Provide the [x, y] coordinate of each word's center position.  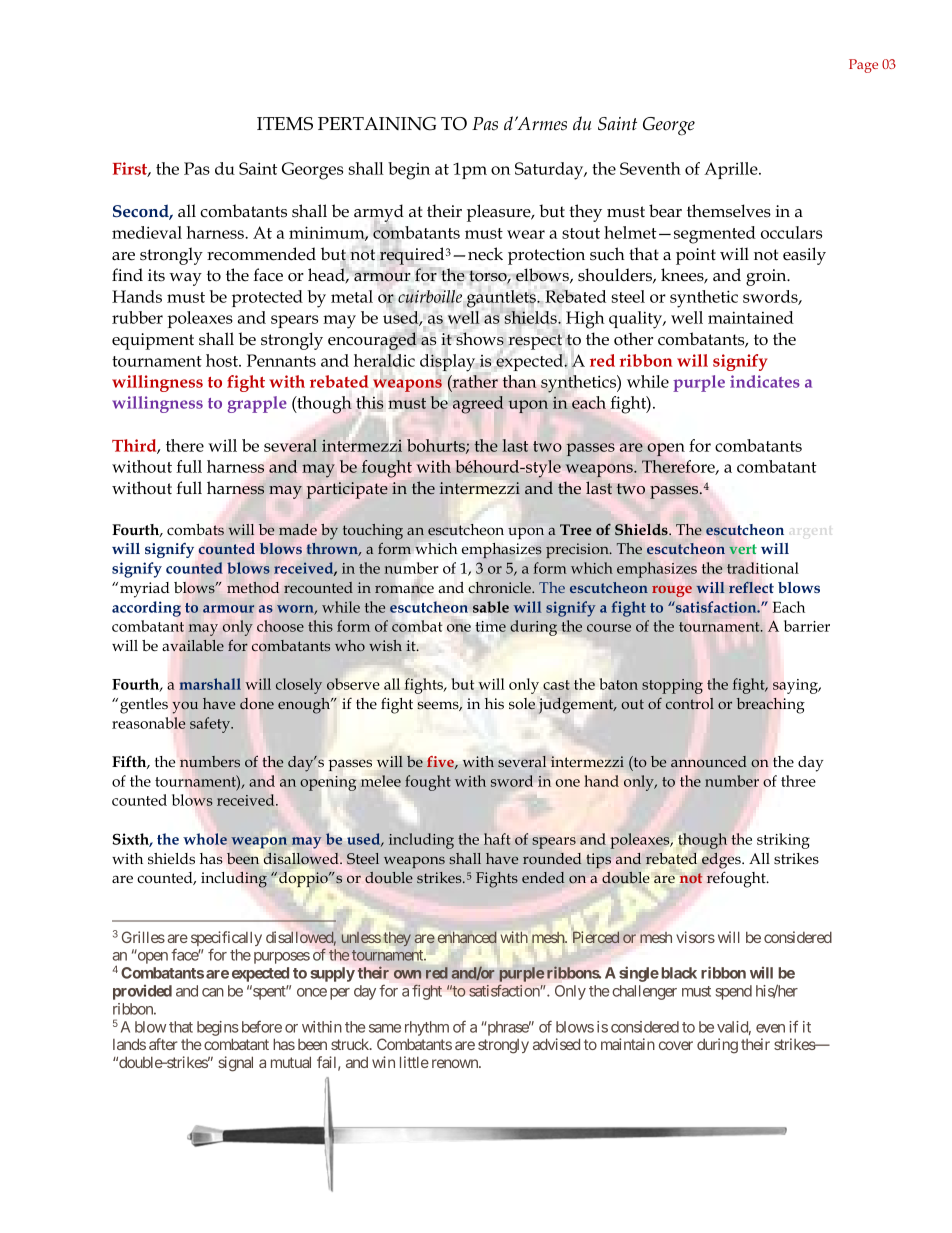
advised [556, 1044]
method [253, 587]
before [262, 1027]
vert [743, 549]
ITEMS [285, 124]
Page [863, 66]
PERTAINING [377, 124]
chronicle [501, 587]
